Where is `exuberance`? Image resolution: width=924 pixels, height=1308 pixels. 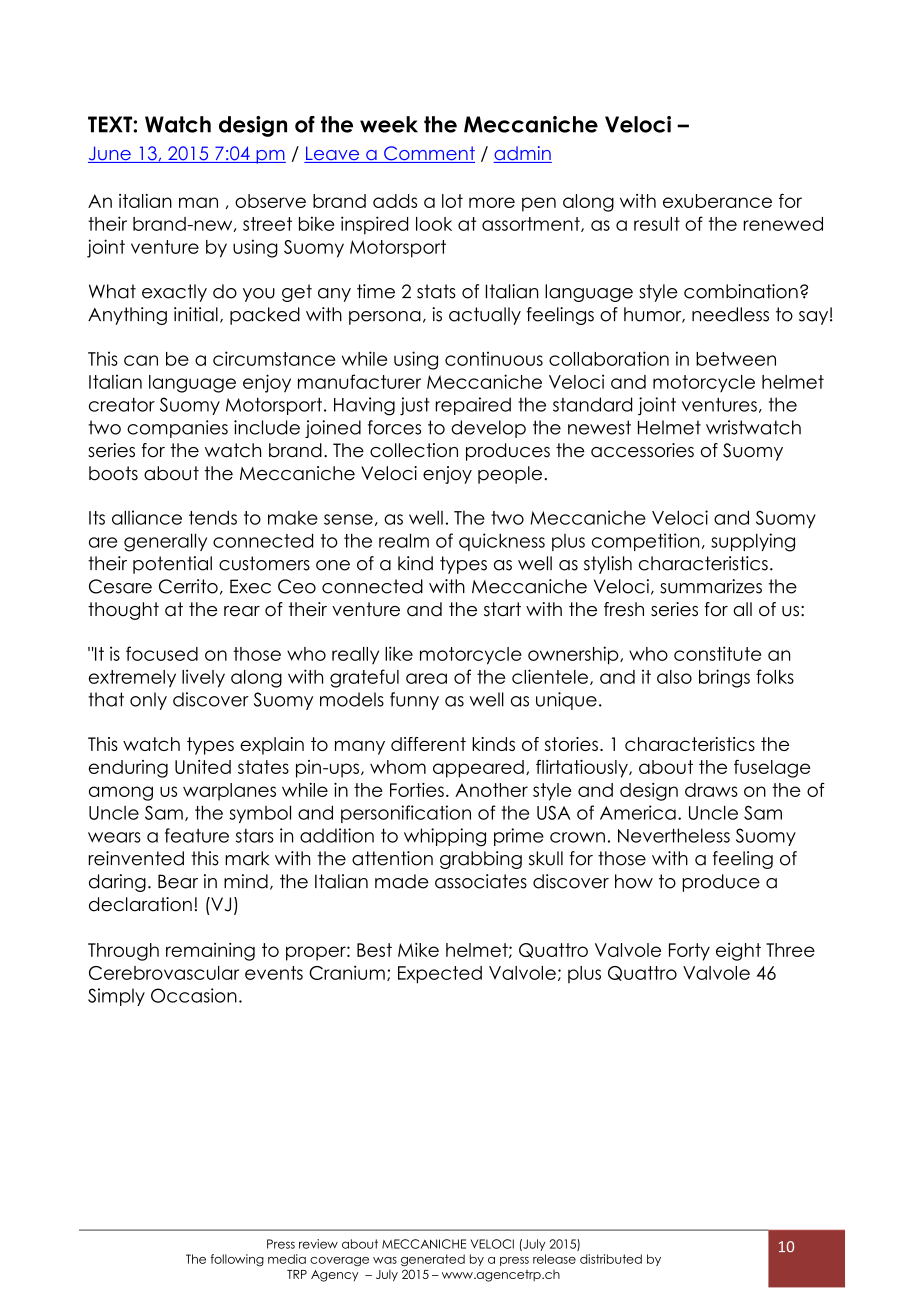 exuberance is located at coordinates (717, 201).
